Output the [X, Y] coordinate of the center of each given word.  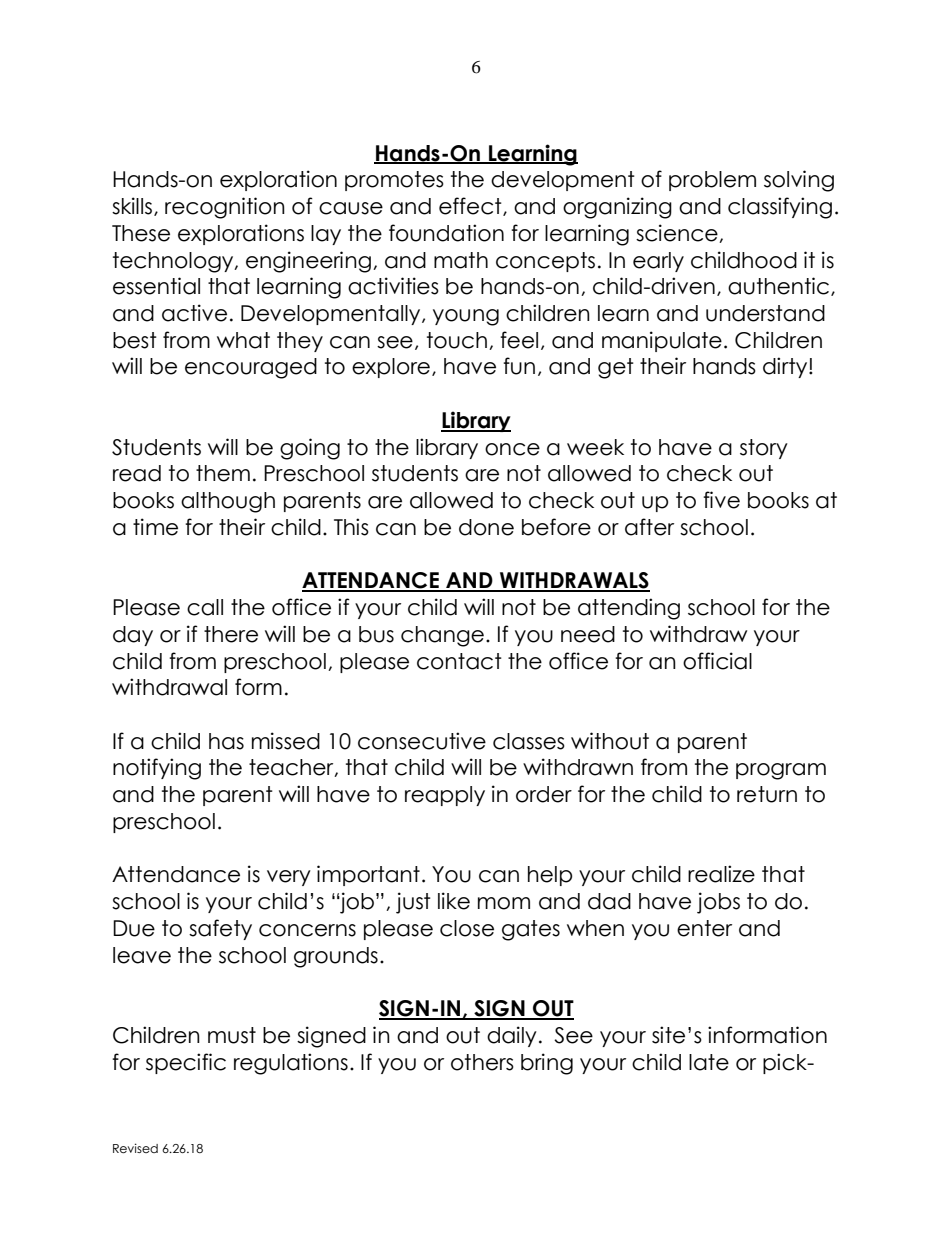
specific [186, 1063]
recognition [225, 208]
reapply [445, 796]
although [228, 502]
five [721, 500]
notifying [157, 769]
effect [471, 206]
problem [712, 181]
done [486, 527]
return [767, 794]
